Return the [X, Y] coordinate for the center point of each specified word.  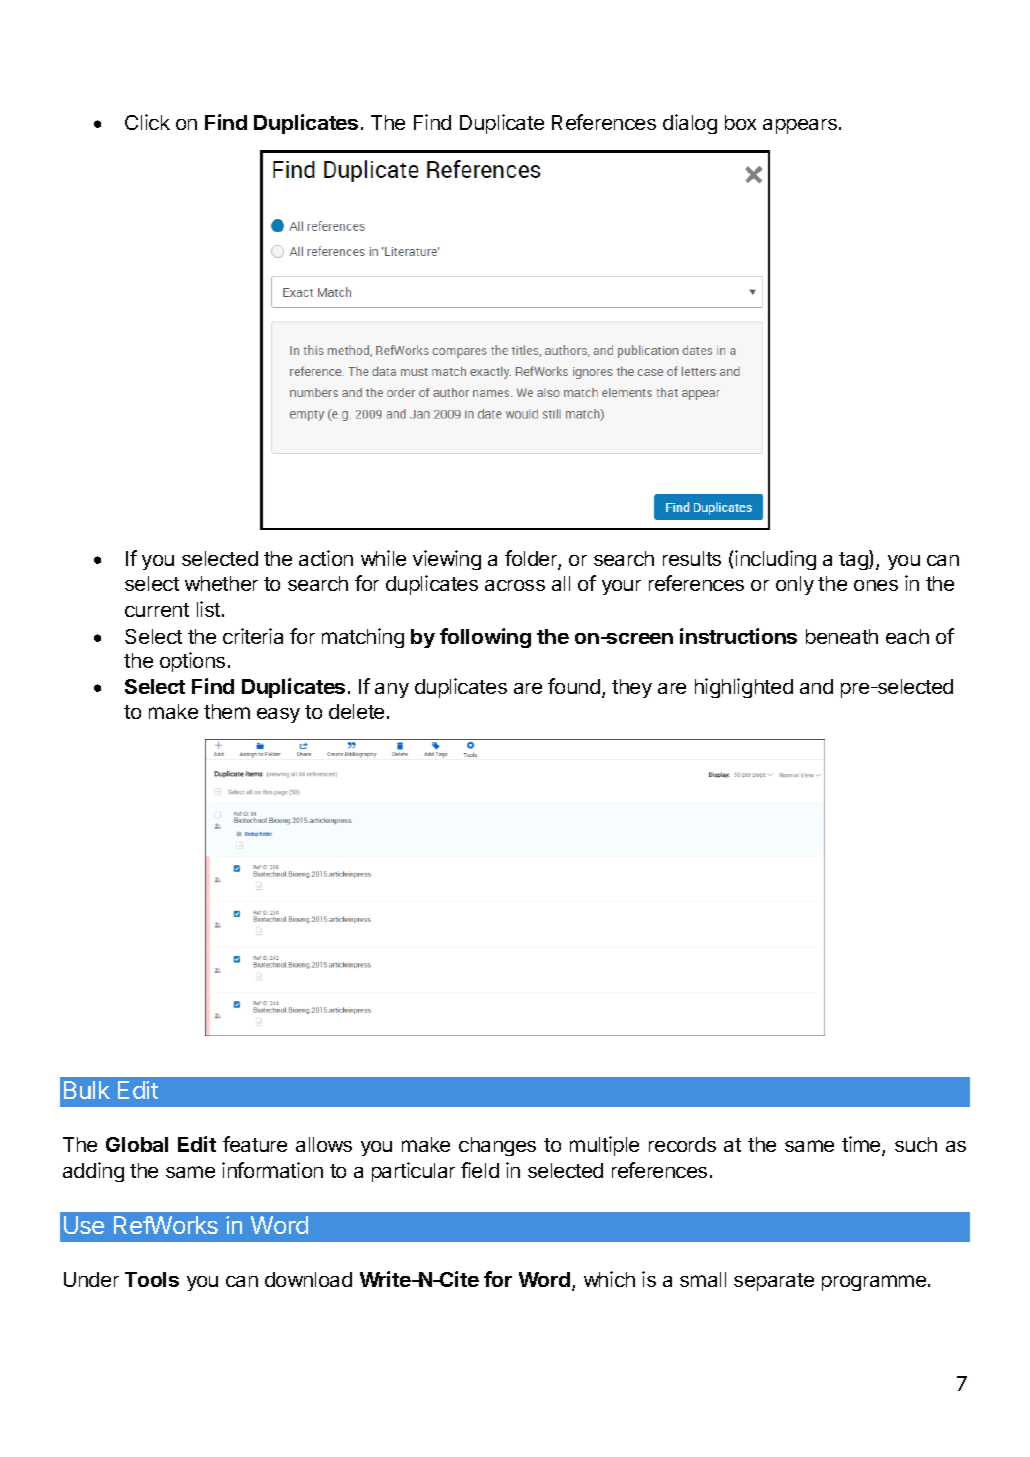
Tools [152, 1279]
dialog [690, 124]
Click [147, 122]
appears [800, 126]
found [574, 686]
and [816, 686]
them [227, 711]
